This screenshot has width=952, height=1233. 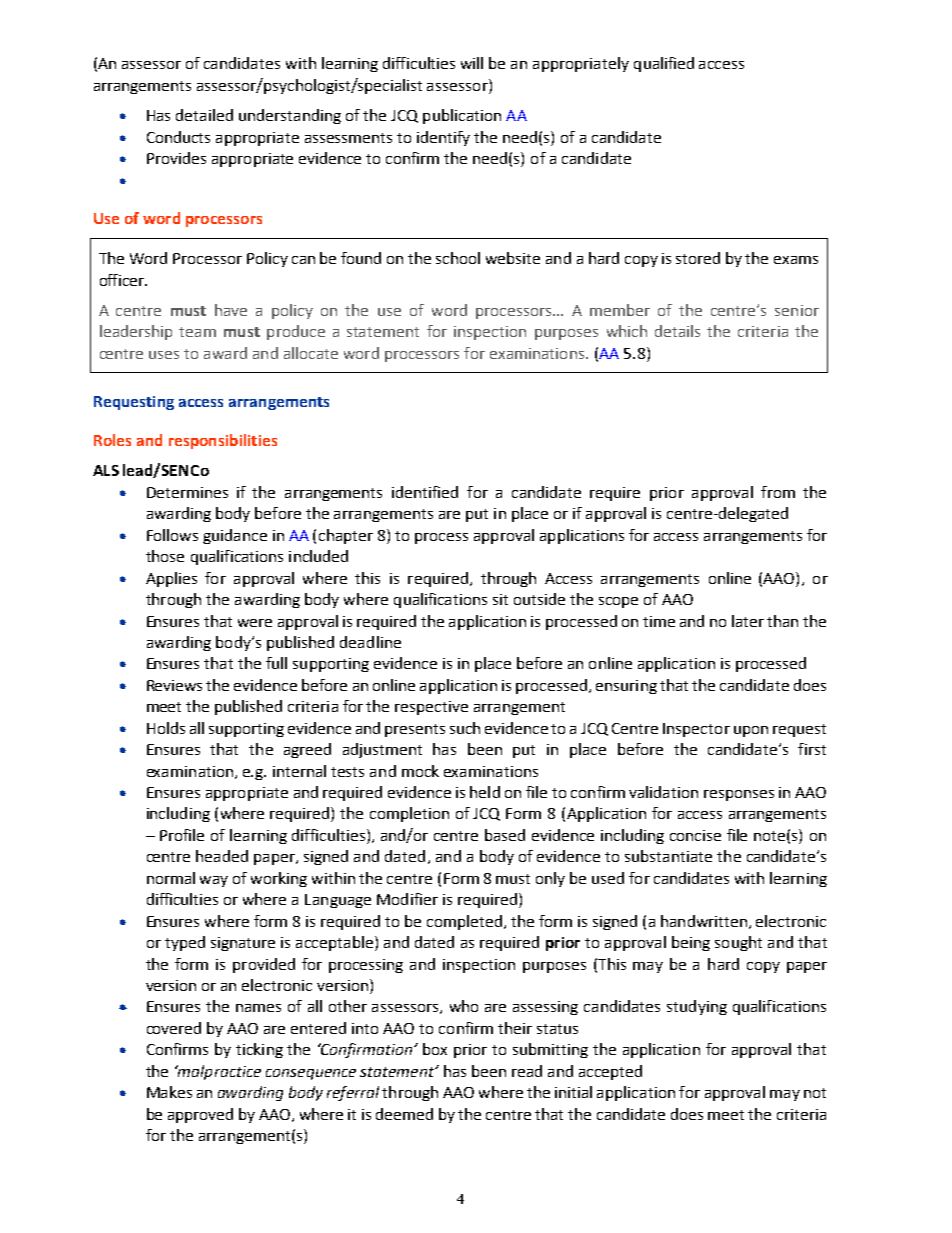 I want to click on detailed, so click(x=204, y=115).
